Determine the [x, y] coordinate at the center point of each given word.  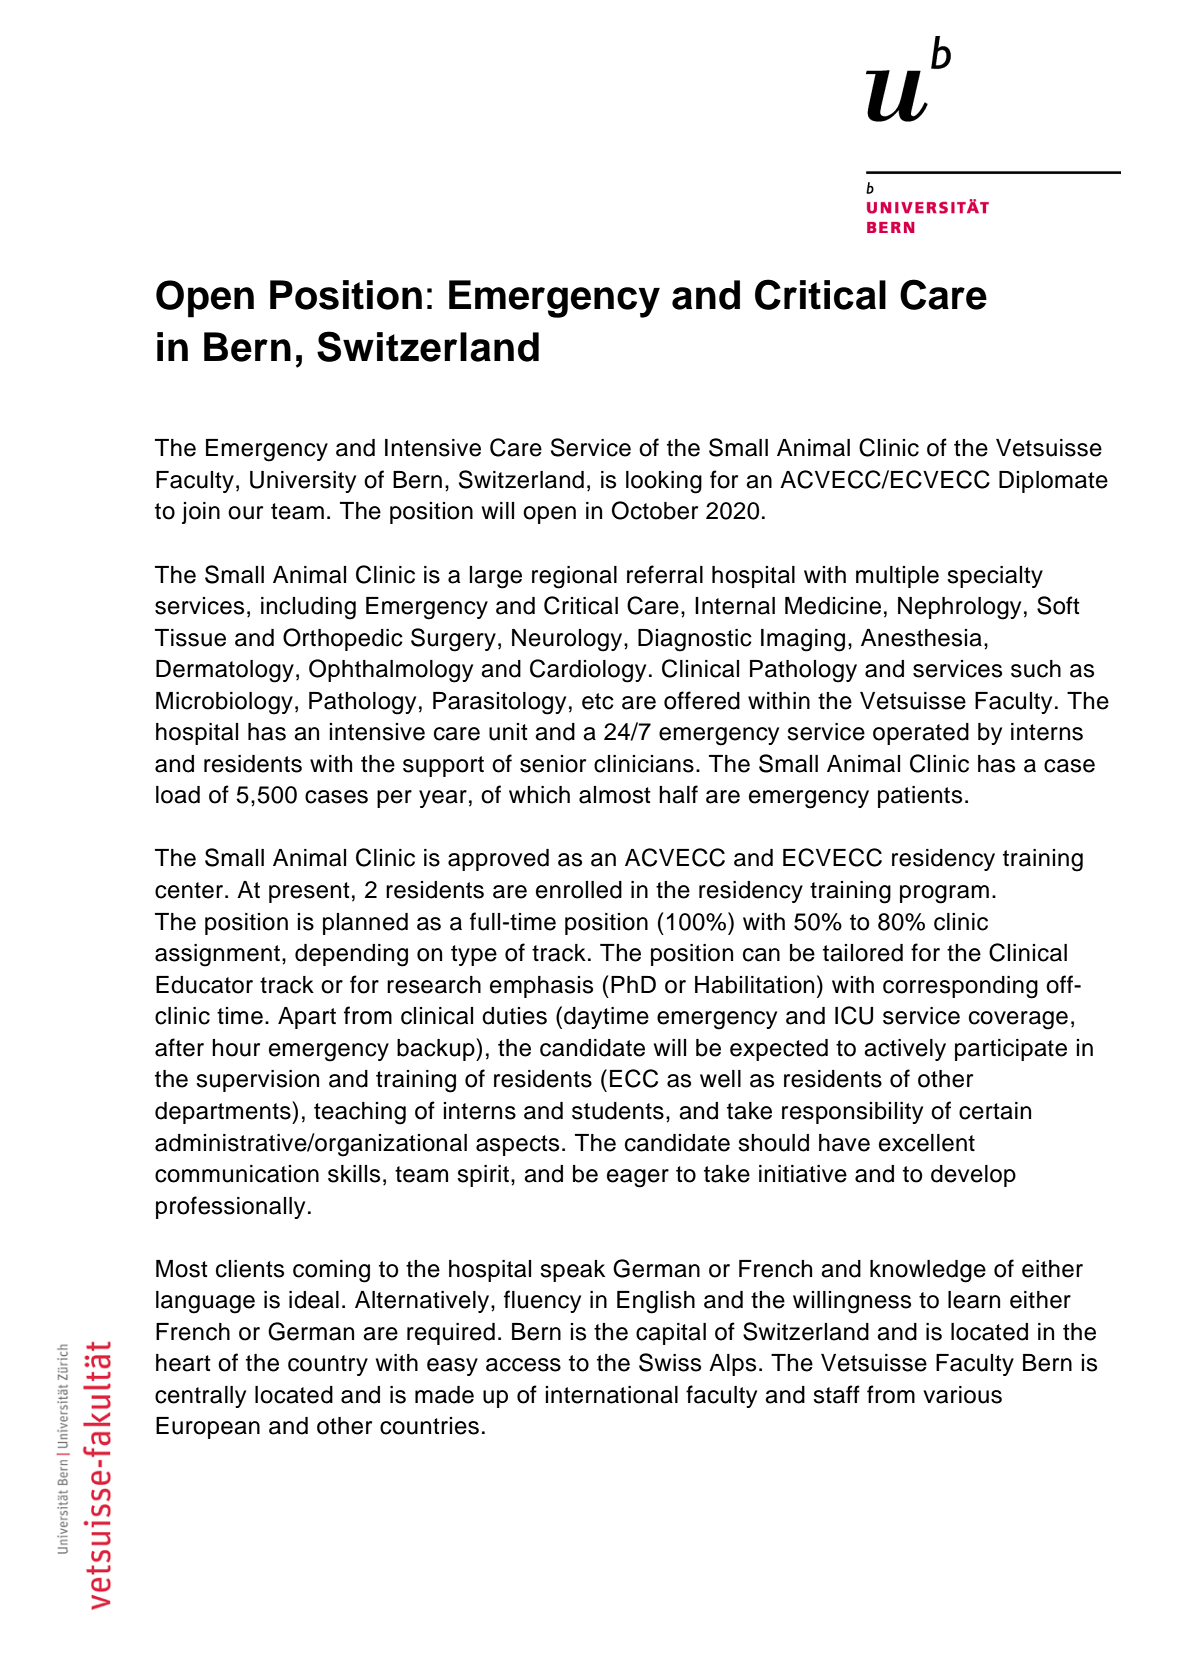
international [611, 1395]
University [303, 482]
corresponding [960, 987]
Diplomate [1053, 482]
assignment [217, 955]
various [962, 1395]
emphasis [541, 987]
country [328, 1365]
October [655, 510]
